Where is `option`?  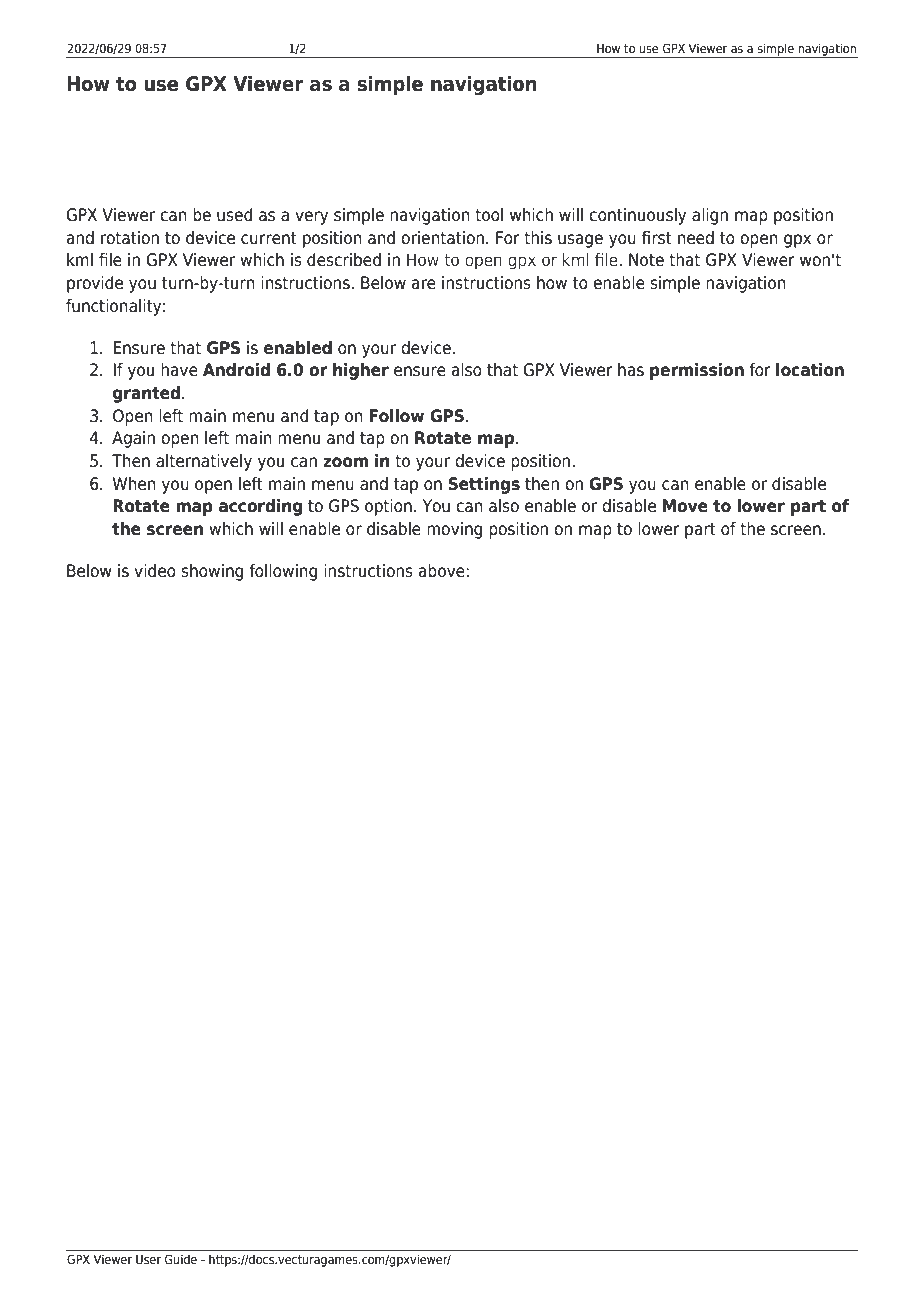
option is located at coordinates (388, 507).
